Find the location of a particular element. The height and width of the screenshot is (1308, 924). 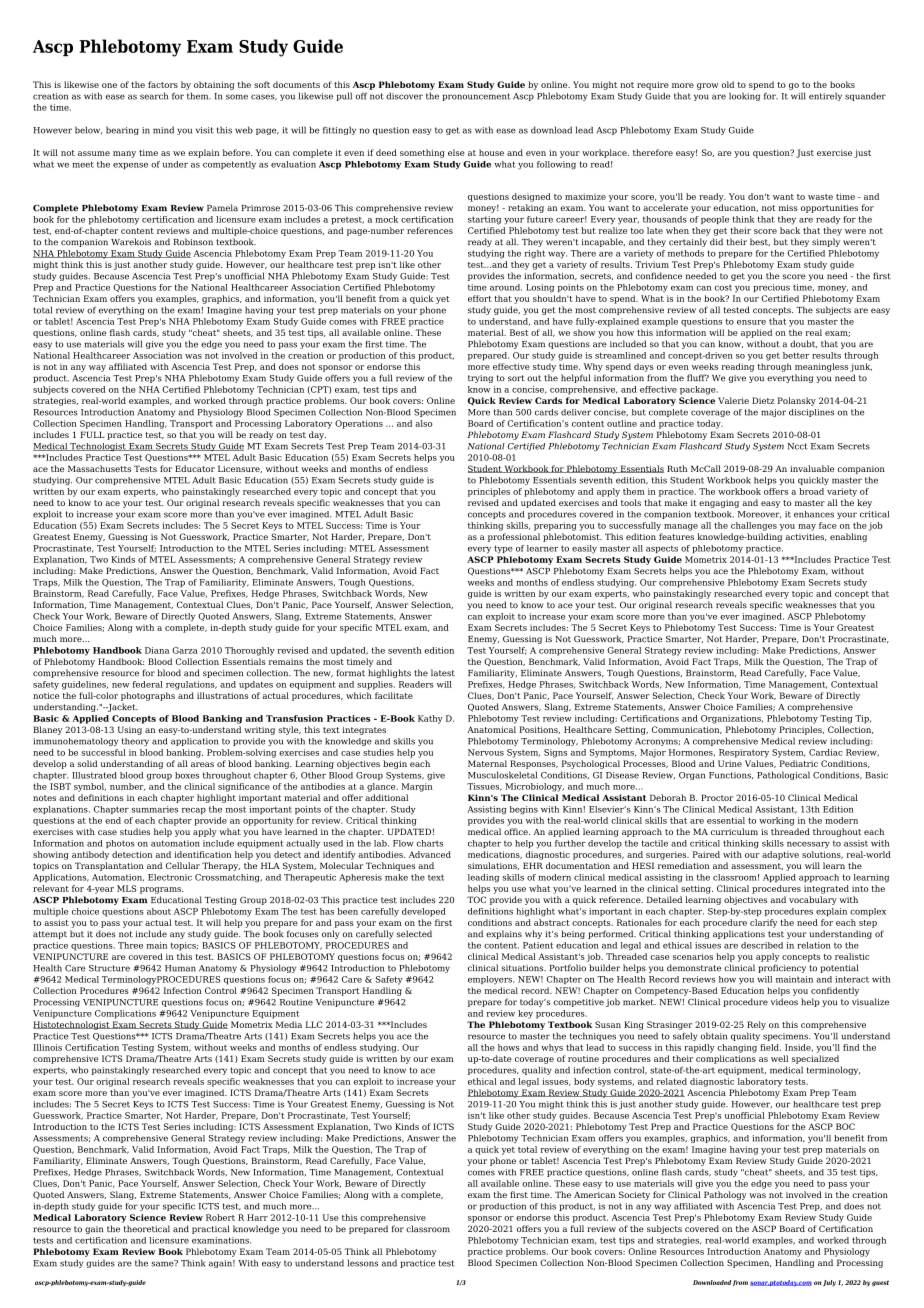

Kathy is located at coordinates (430, 719).
